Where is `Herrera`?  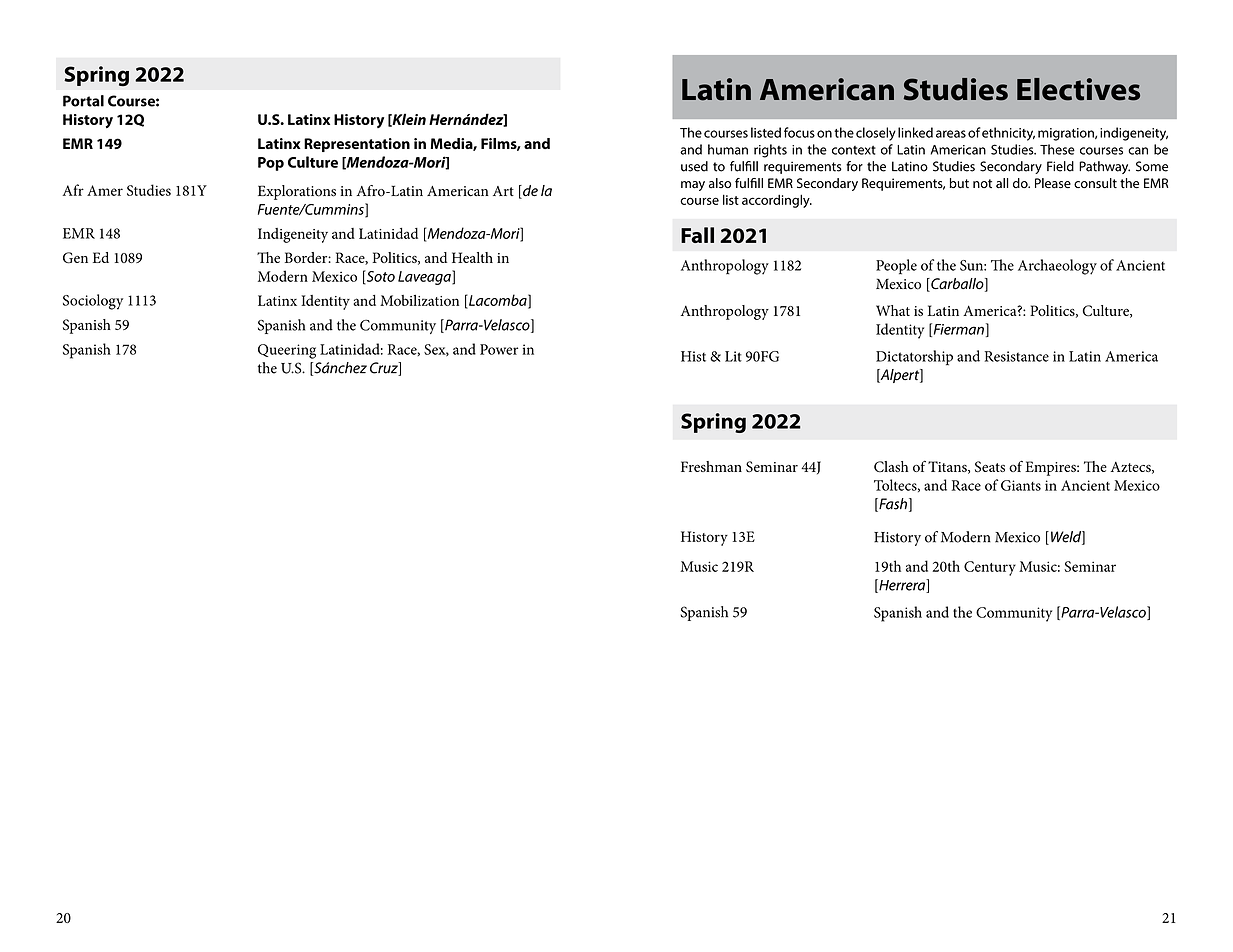
Herrera is located at coordinates (902, 586).
